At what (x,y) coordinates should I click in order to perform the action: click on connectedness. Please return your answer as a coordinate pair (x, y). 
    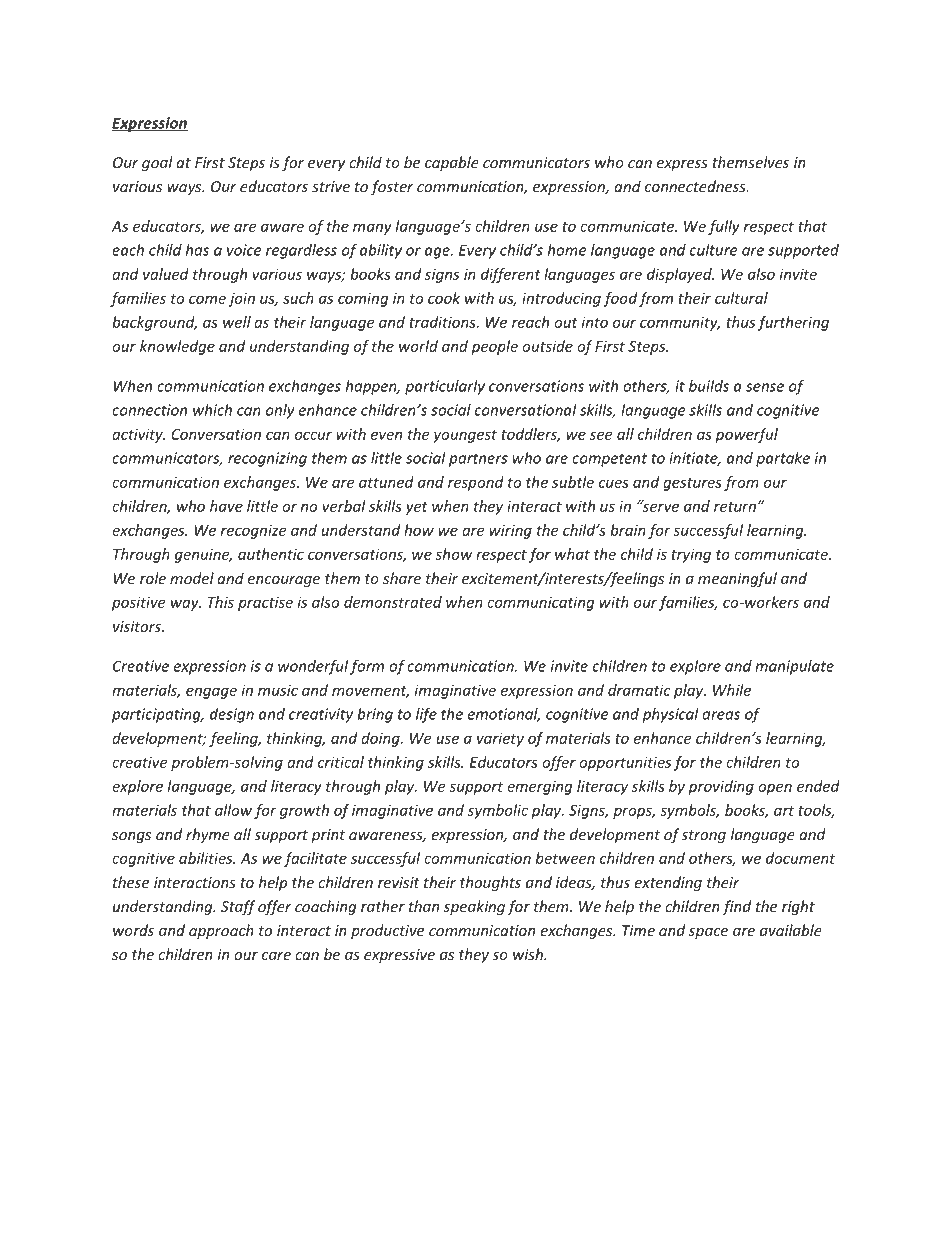
    Looking at the image, I should click on (696, 186).
